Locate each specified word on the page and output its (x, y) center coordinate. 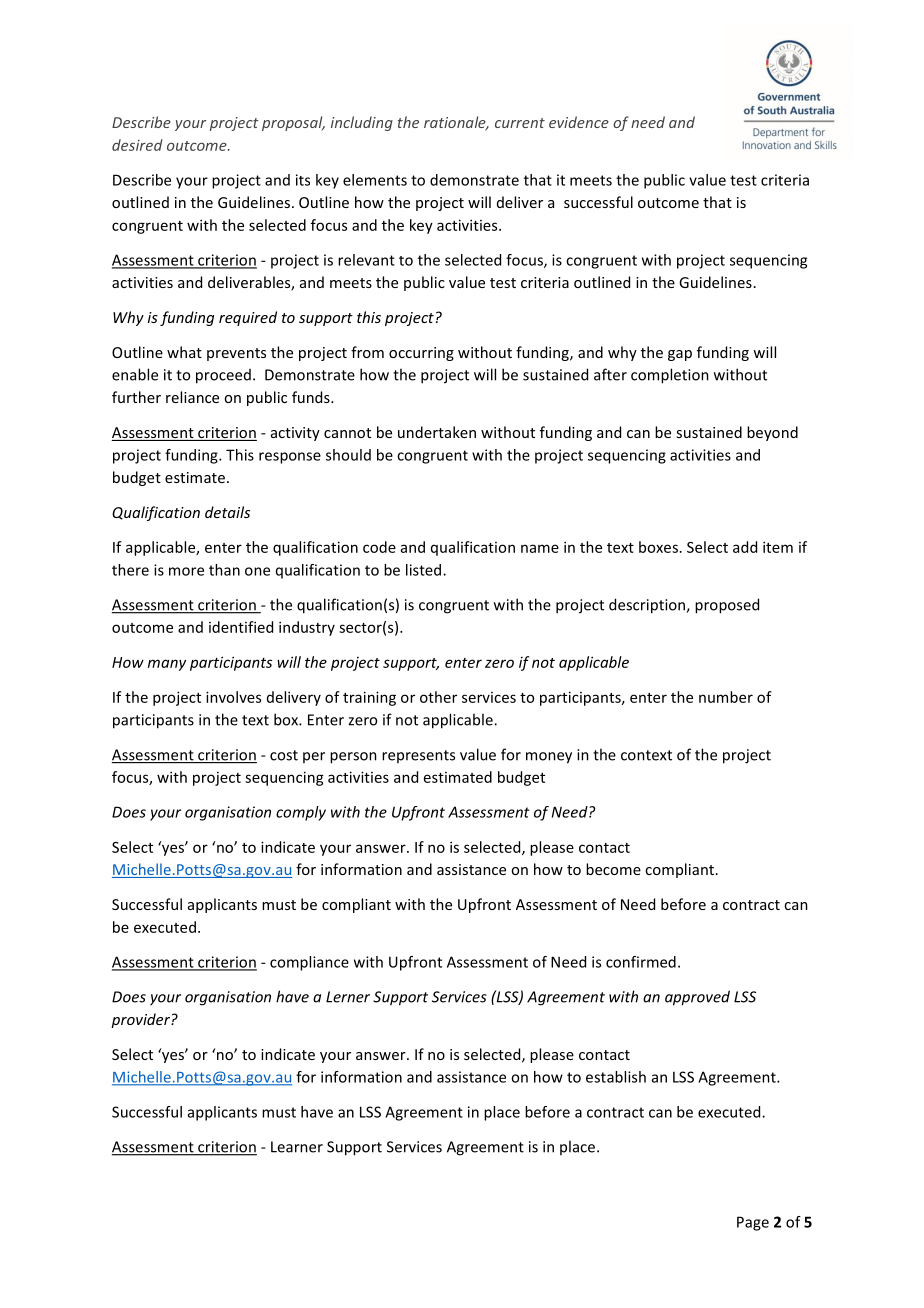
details (227, 512)
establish (616, 1077)
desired (137, 145)
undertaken (437, 432)
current (520, 123)
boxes (658, 547)
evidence (579, 122)
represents (418, 756)
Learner (297, 1147)
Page (753, 1223)
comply (301, 813)
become (613, 869)
